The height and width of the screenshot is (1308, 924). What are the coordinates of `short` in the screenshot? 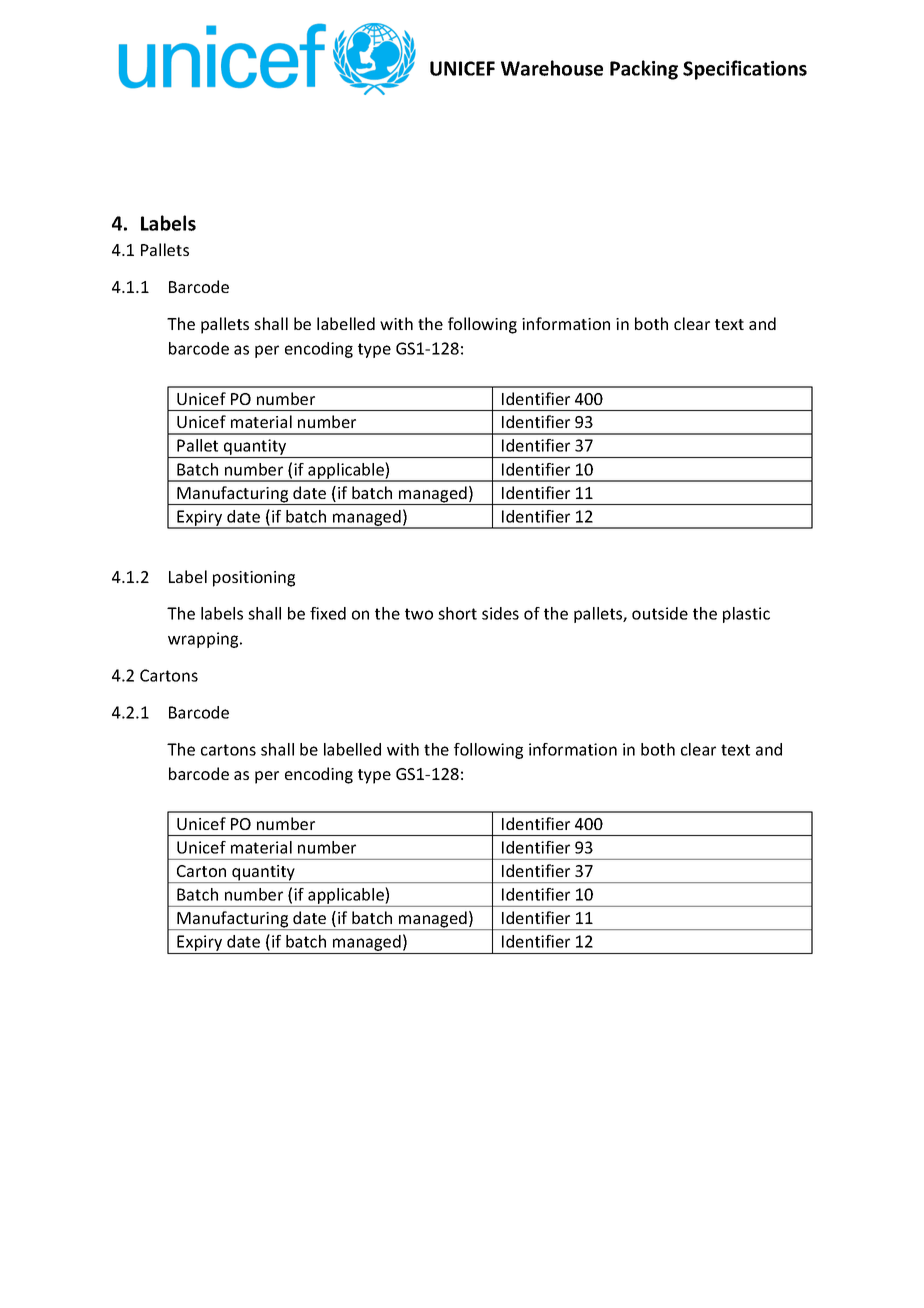 It's located at (457, 613).
